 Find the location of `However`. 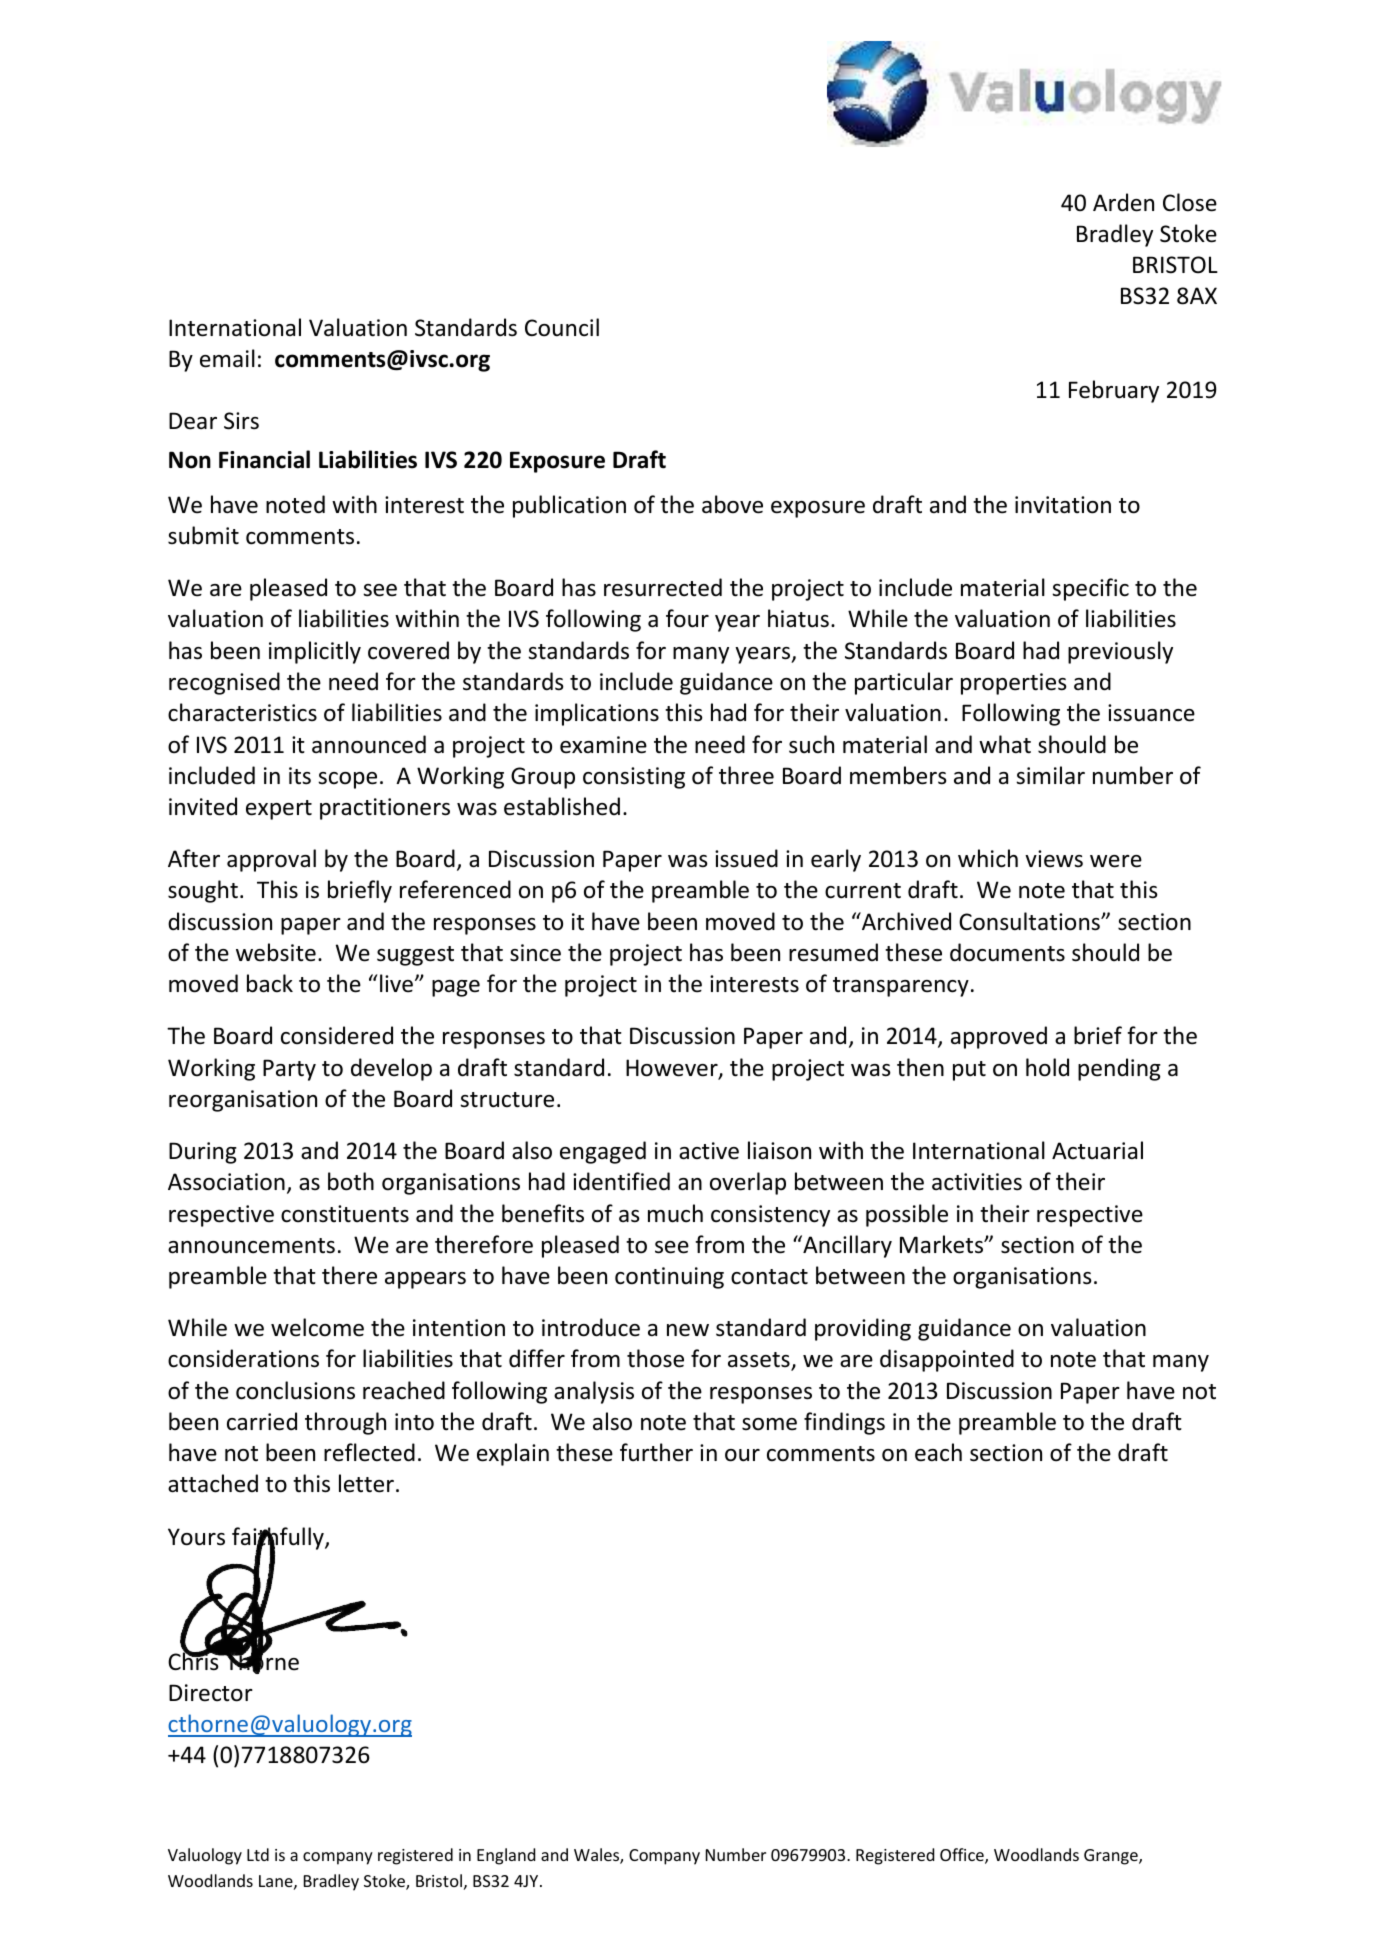

However is located at coordinates (673, 1069).
